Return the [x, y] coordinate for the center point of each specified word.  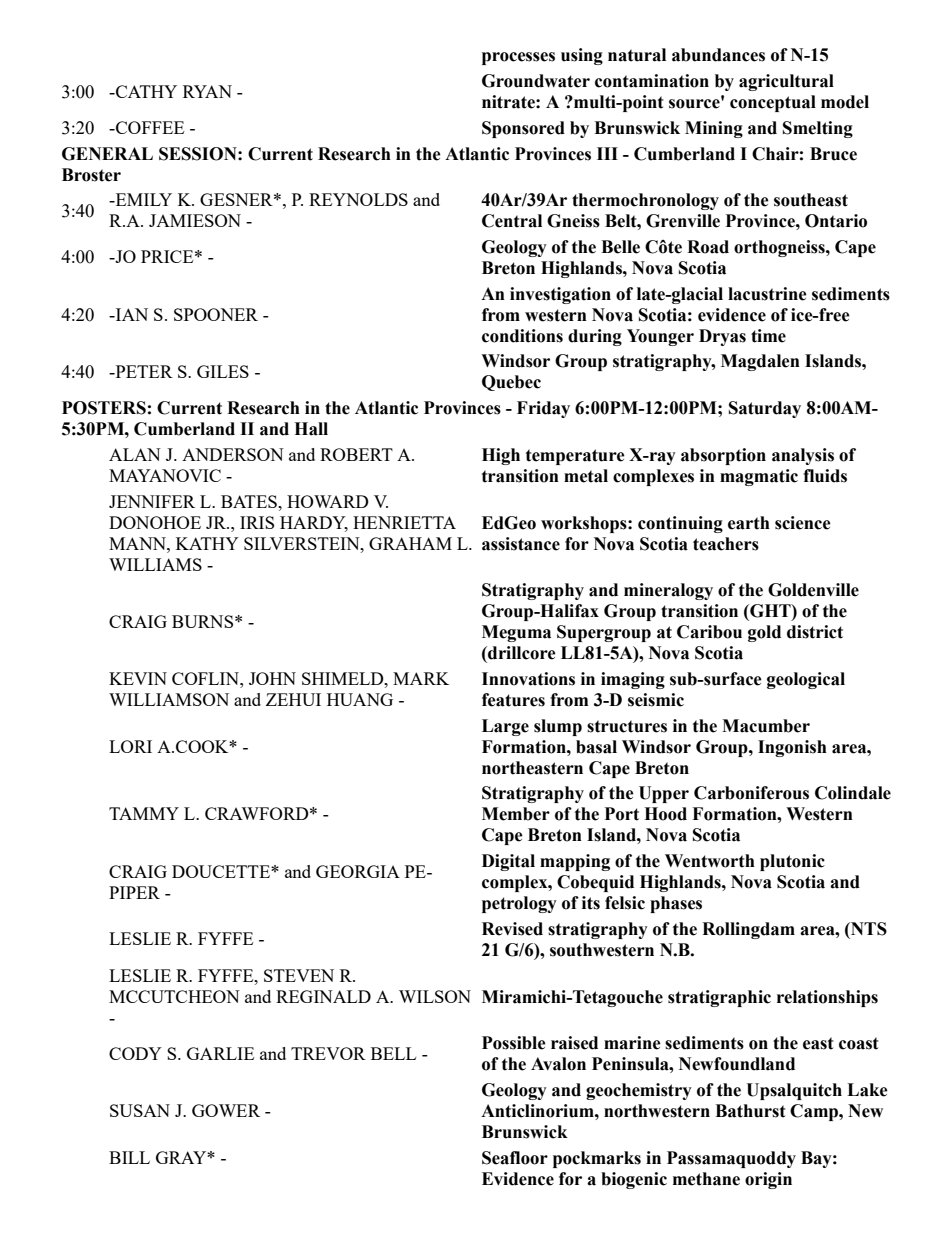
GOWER [226, 1110]
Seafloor [515, 1158]
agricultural [786, 82]
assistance [521, 544]
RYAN [207, 91]
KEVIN [138, 678]
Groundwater [536, 81]
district [815, 632]
